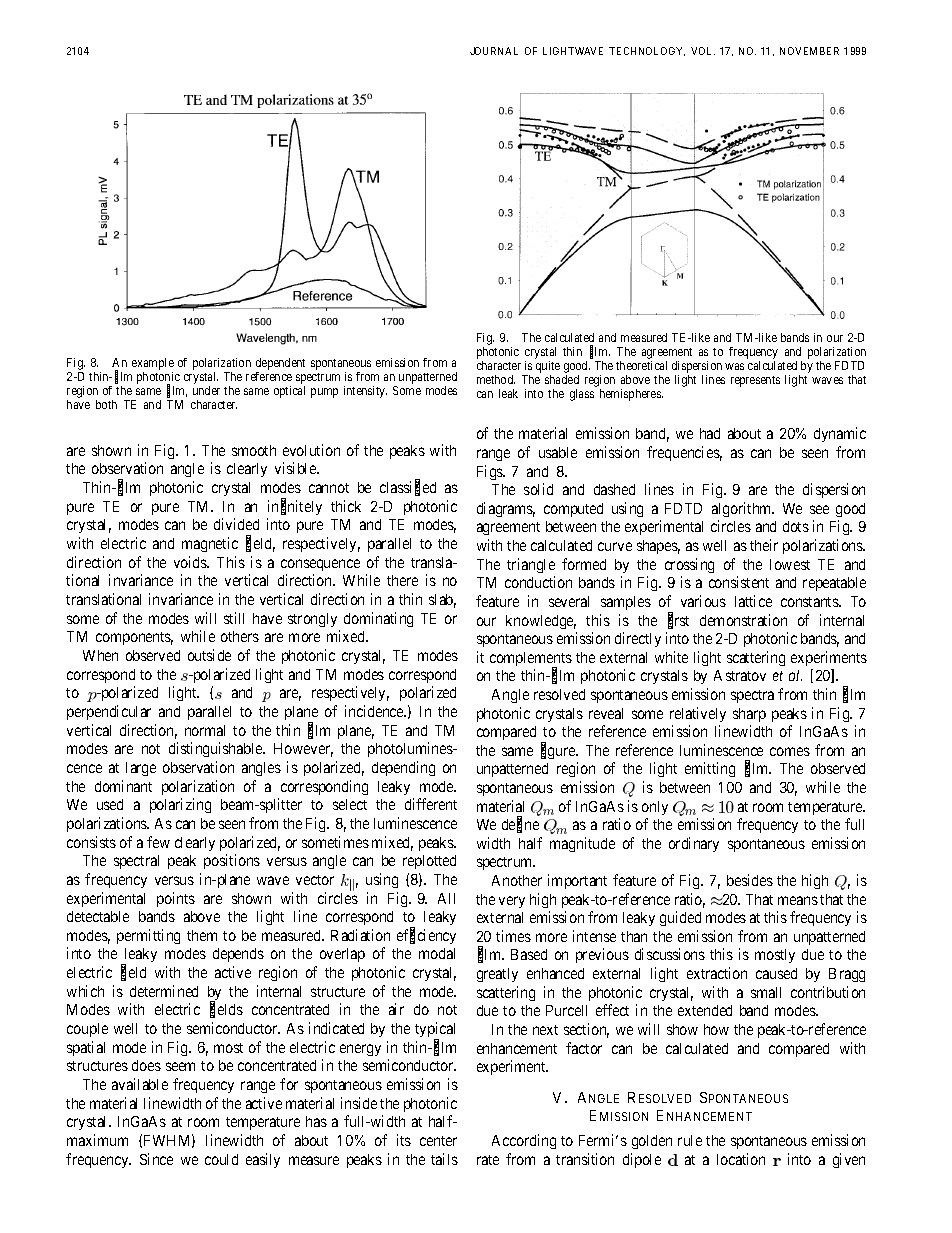 Image resolution: width=952 pixels, height=1233 pixels. What do you see at coordinates (158, 842) in the page?
I see `few` at bounding box center [158, 842].
